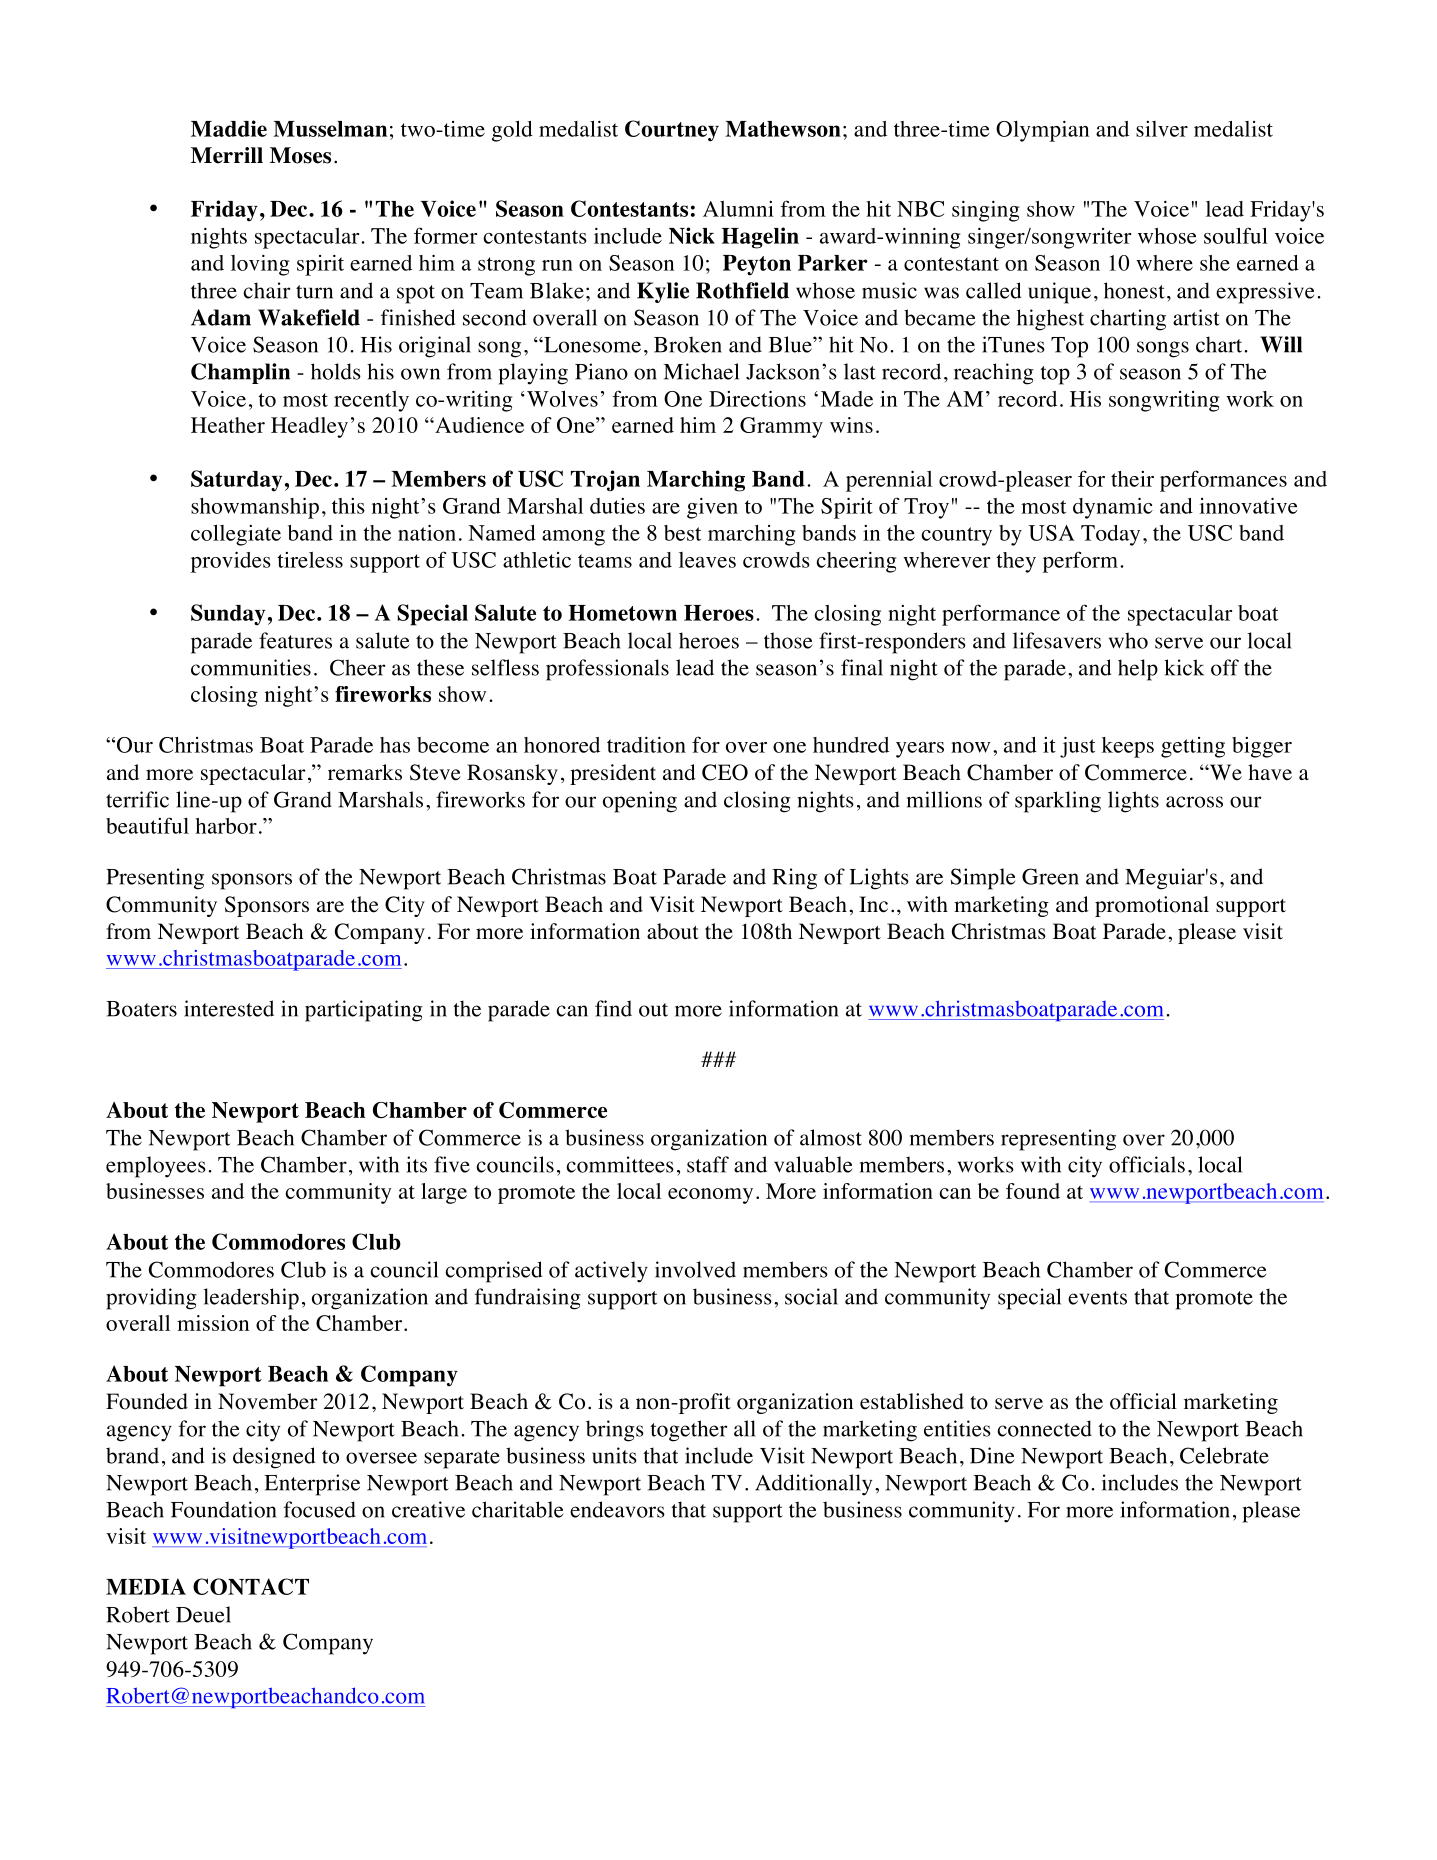 Image resolution: width=1437 pixels, height=1860 pixels. I want to click on CONTACT, so click(251, 1586).
